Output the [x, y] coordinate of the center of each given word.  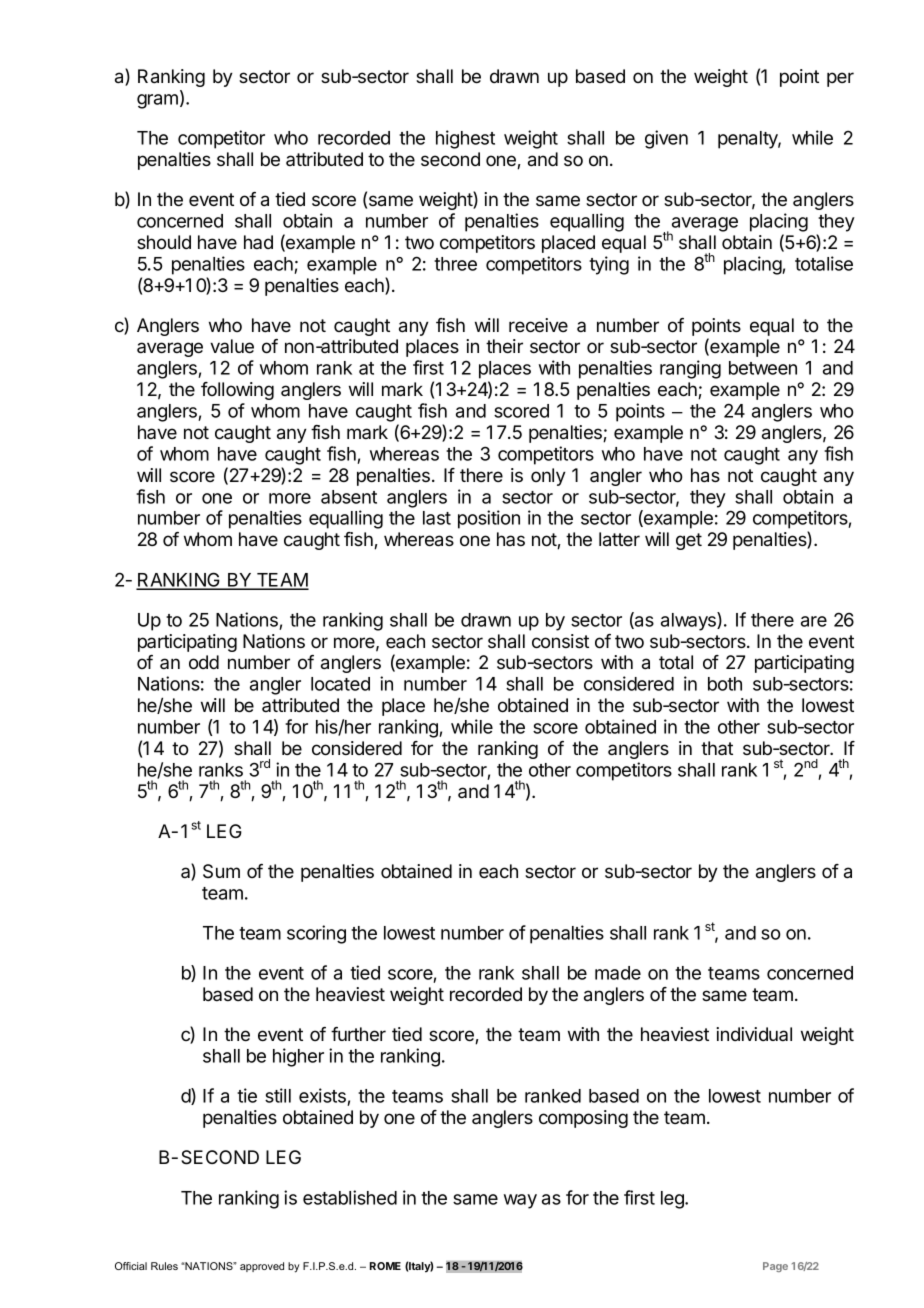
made [618, 973]
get [689, 541]
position [489, 519]
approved [262, 1267]
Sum [221, 871]
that [717, 748]
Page [775, 1267]
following [237, 391]
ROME [385, 1266]
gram [157, 101]
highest [465, 139]
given [666, 139]
